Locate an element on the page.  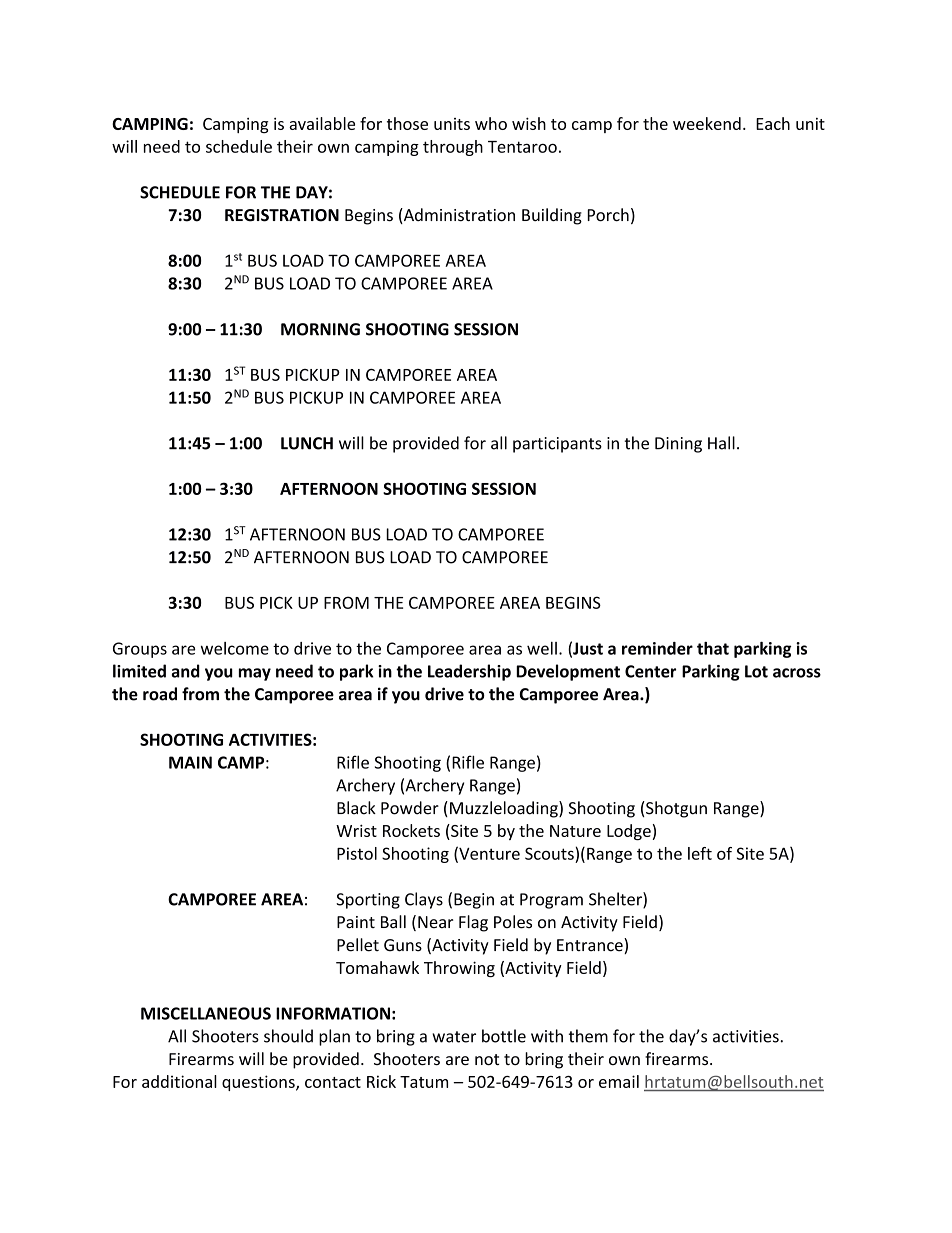
Clays is located at coordinates (424, 900).
